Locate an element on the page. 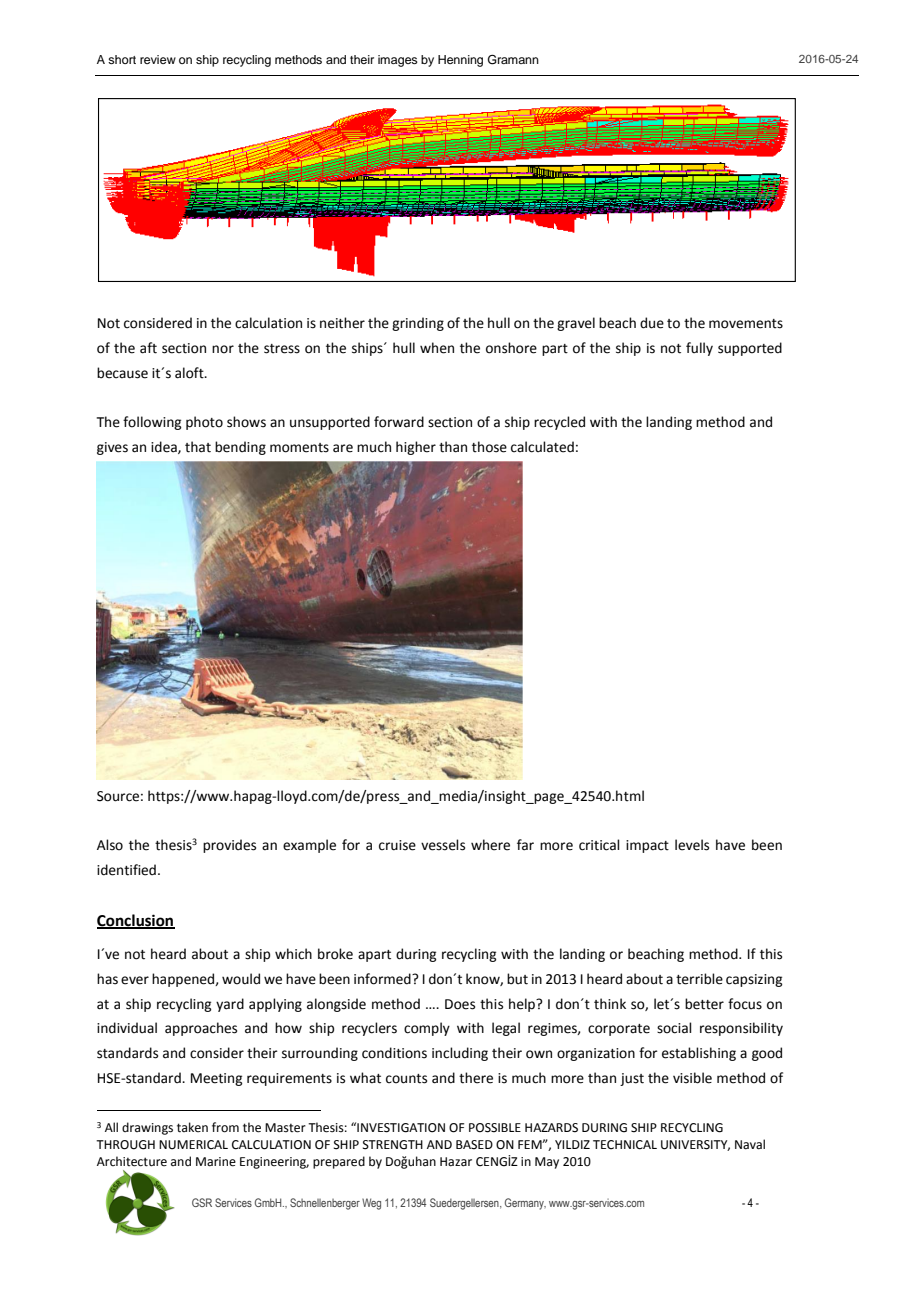  vessels is located at coordinates (443, 845).
